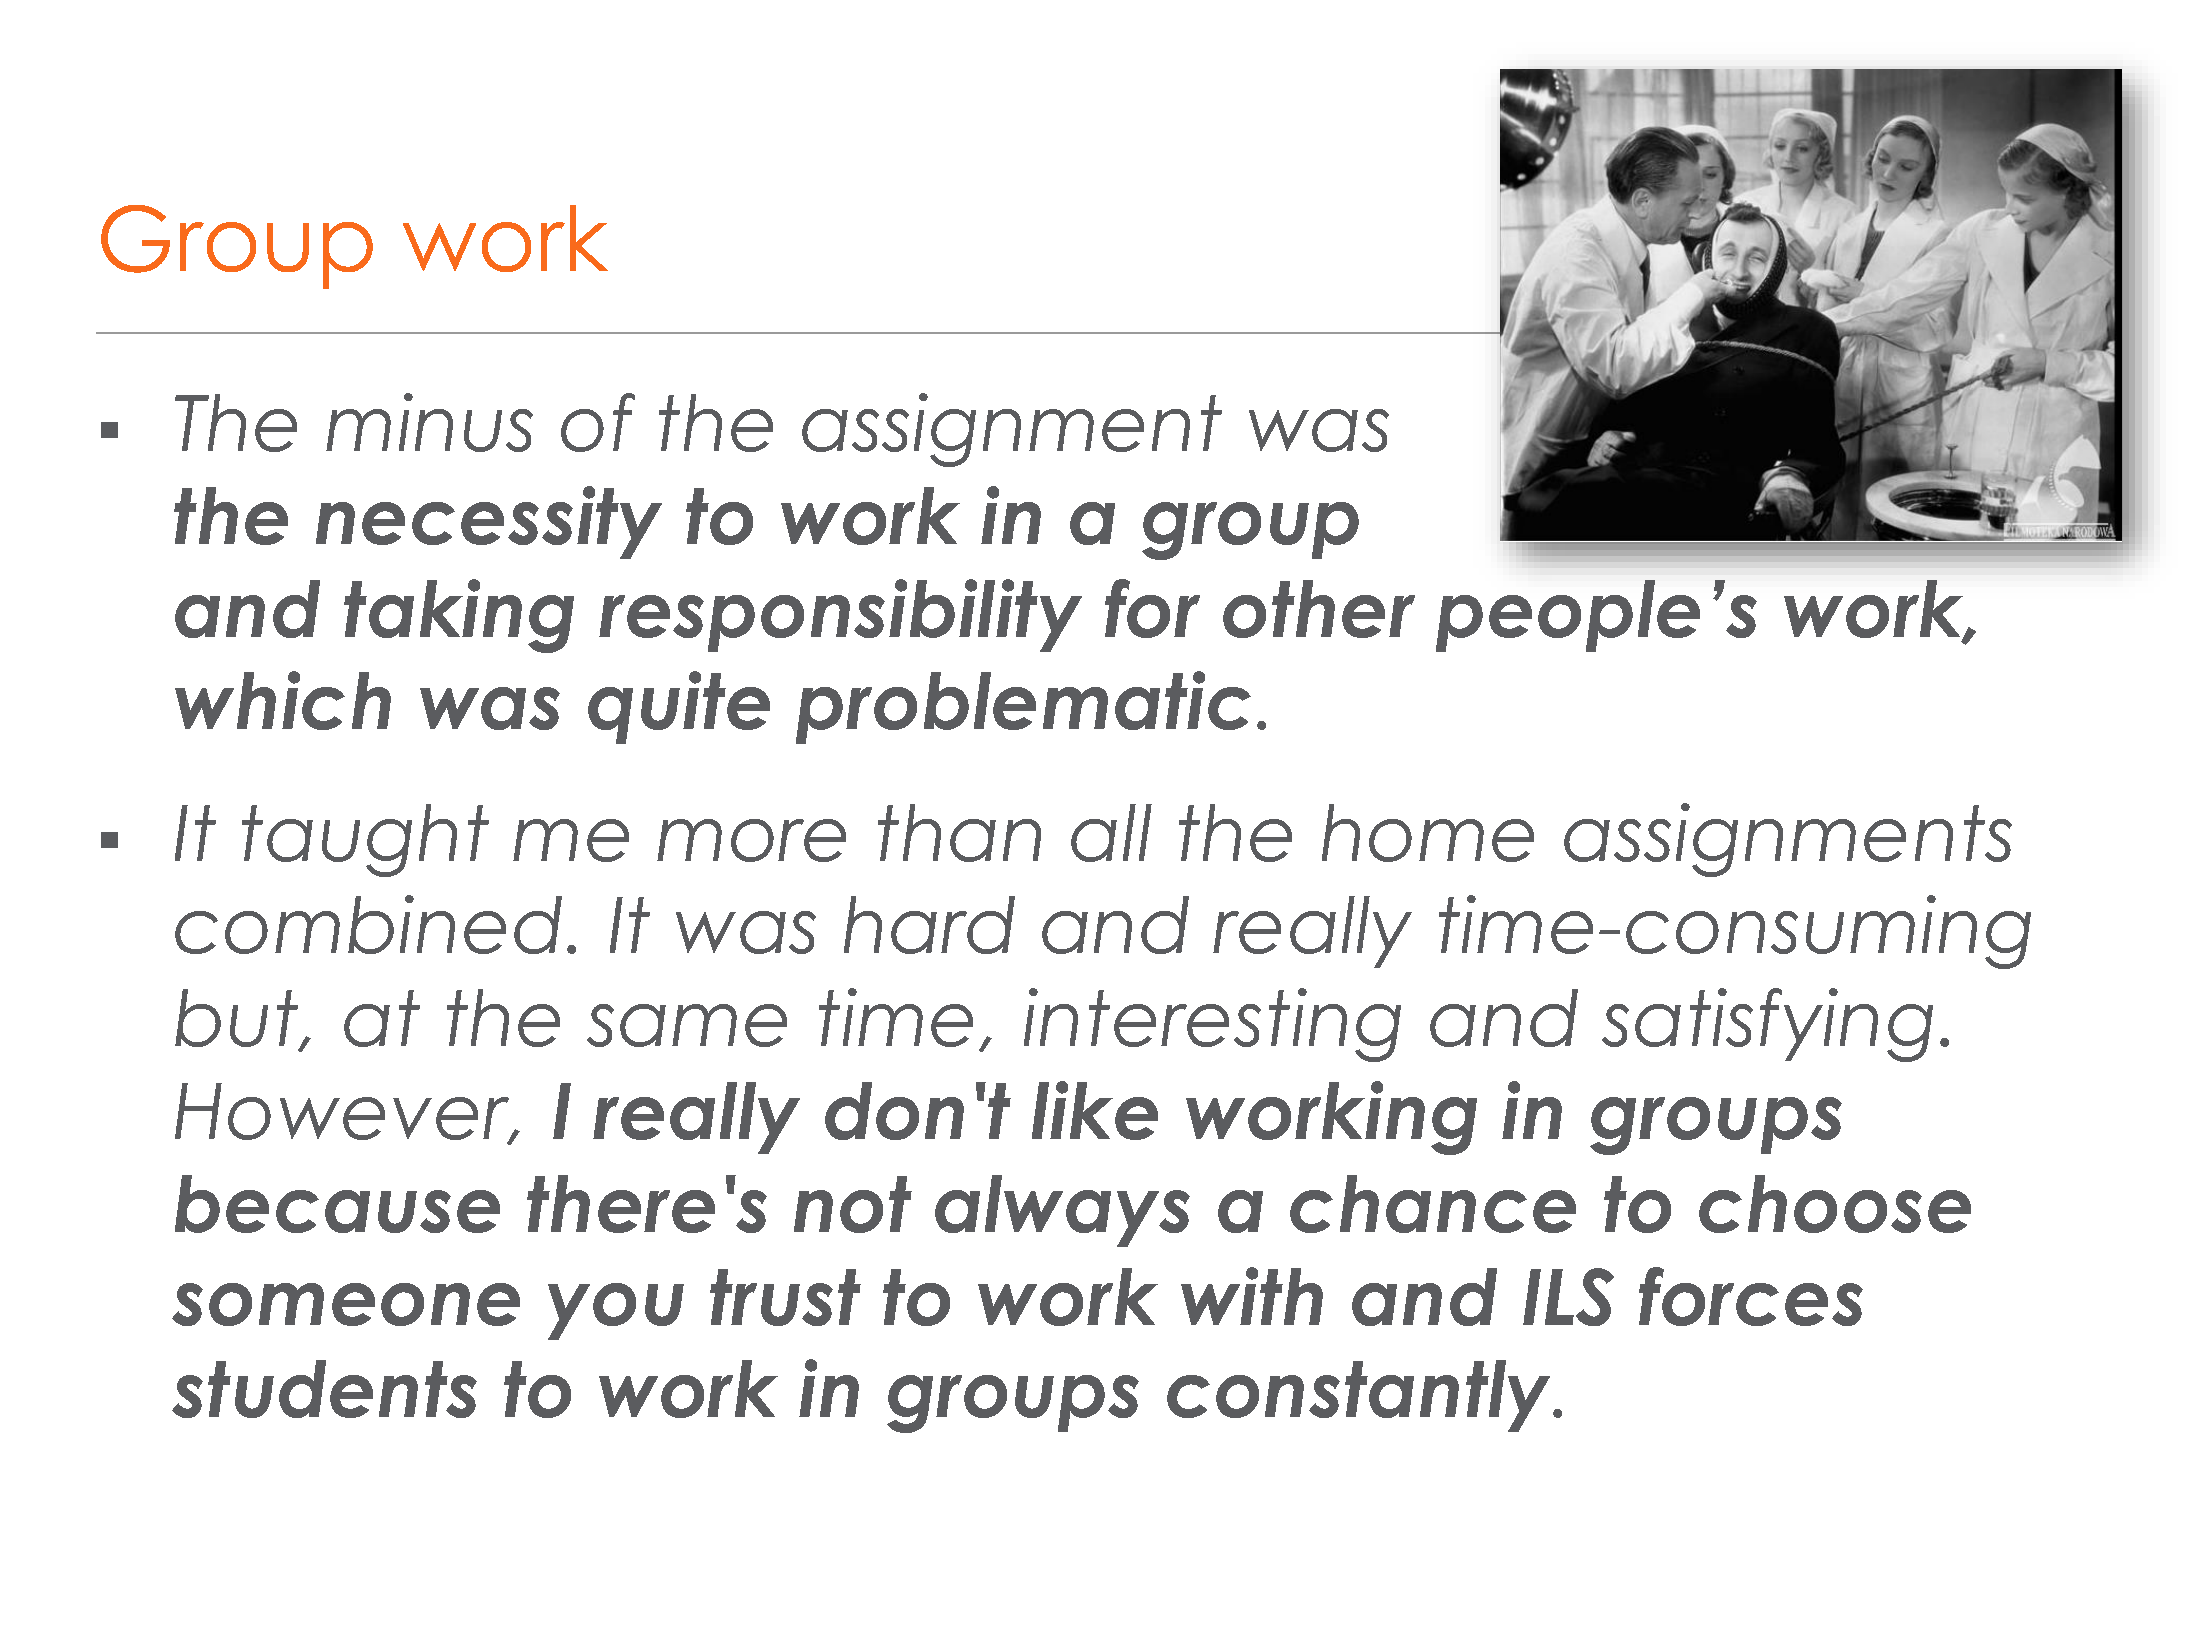 The height and width of the screenshot is (1649, 2198). Describe the element at coordinates (1767, 1025) in the screenshot. I see `satisfying` at that location.
